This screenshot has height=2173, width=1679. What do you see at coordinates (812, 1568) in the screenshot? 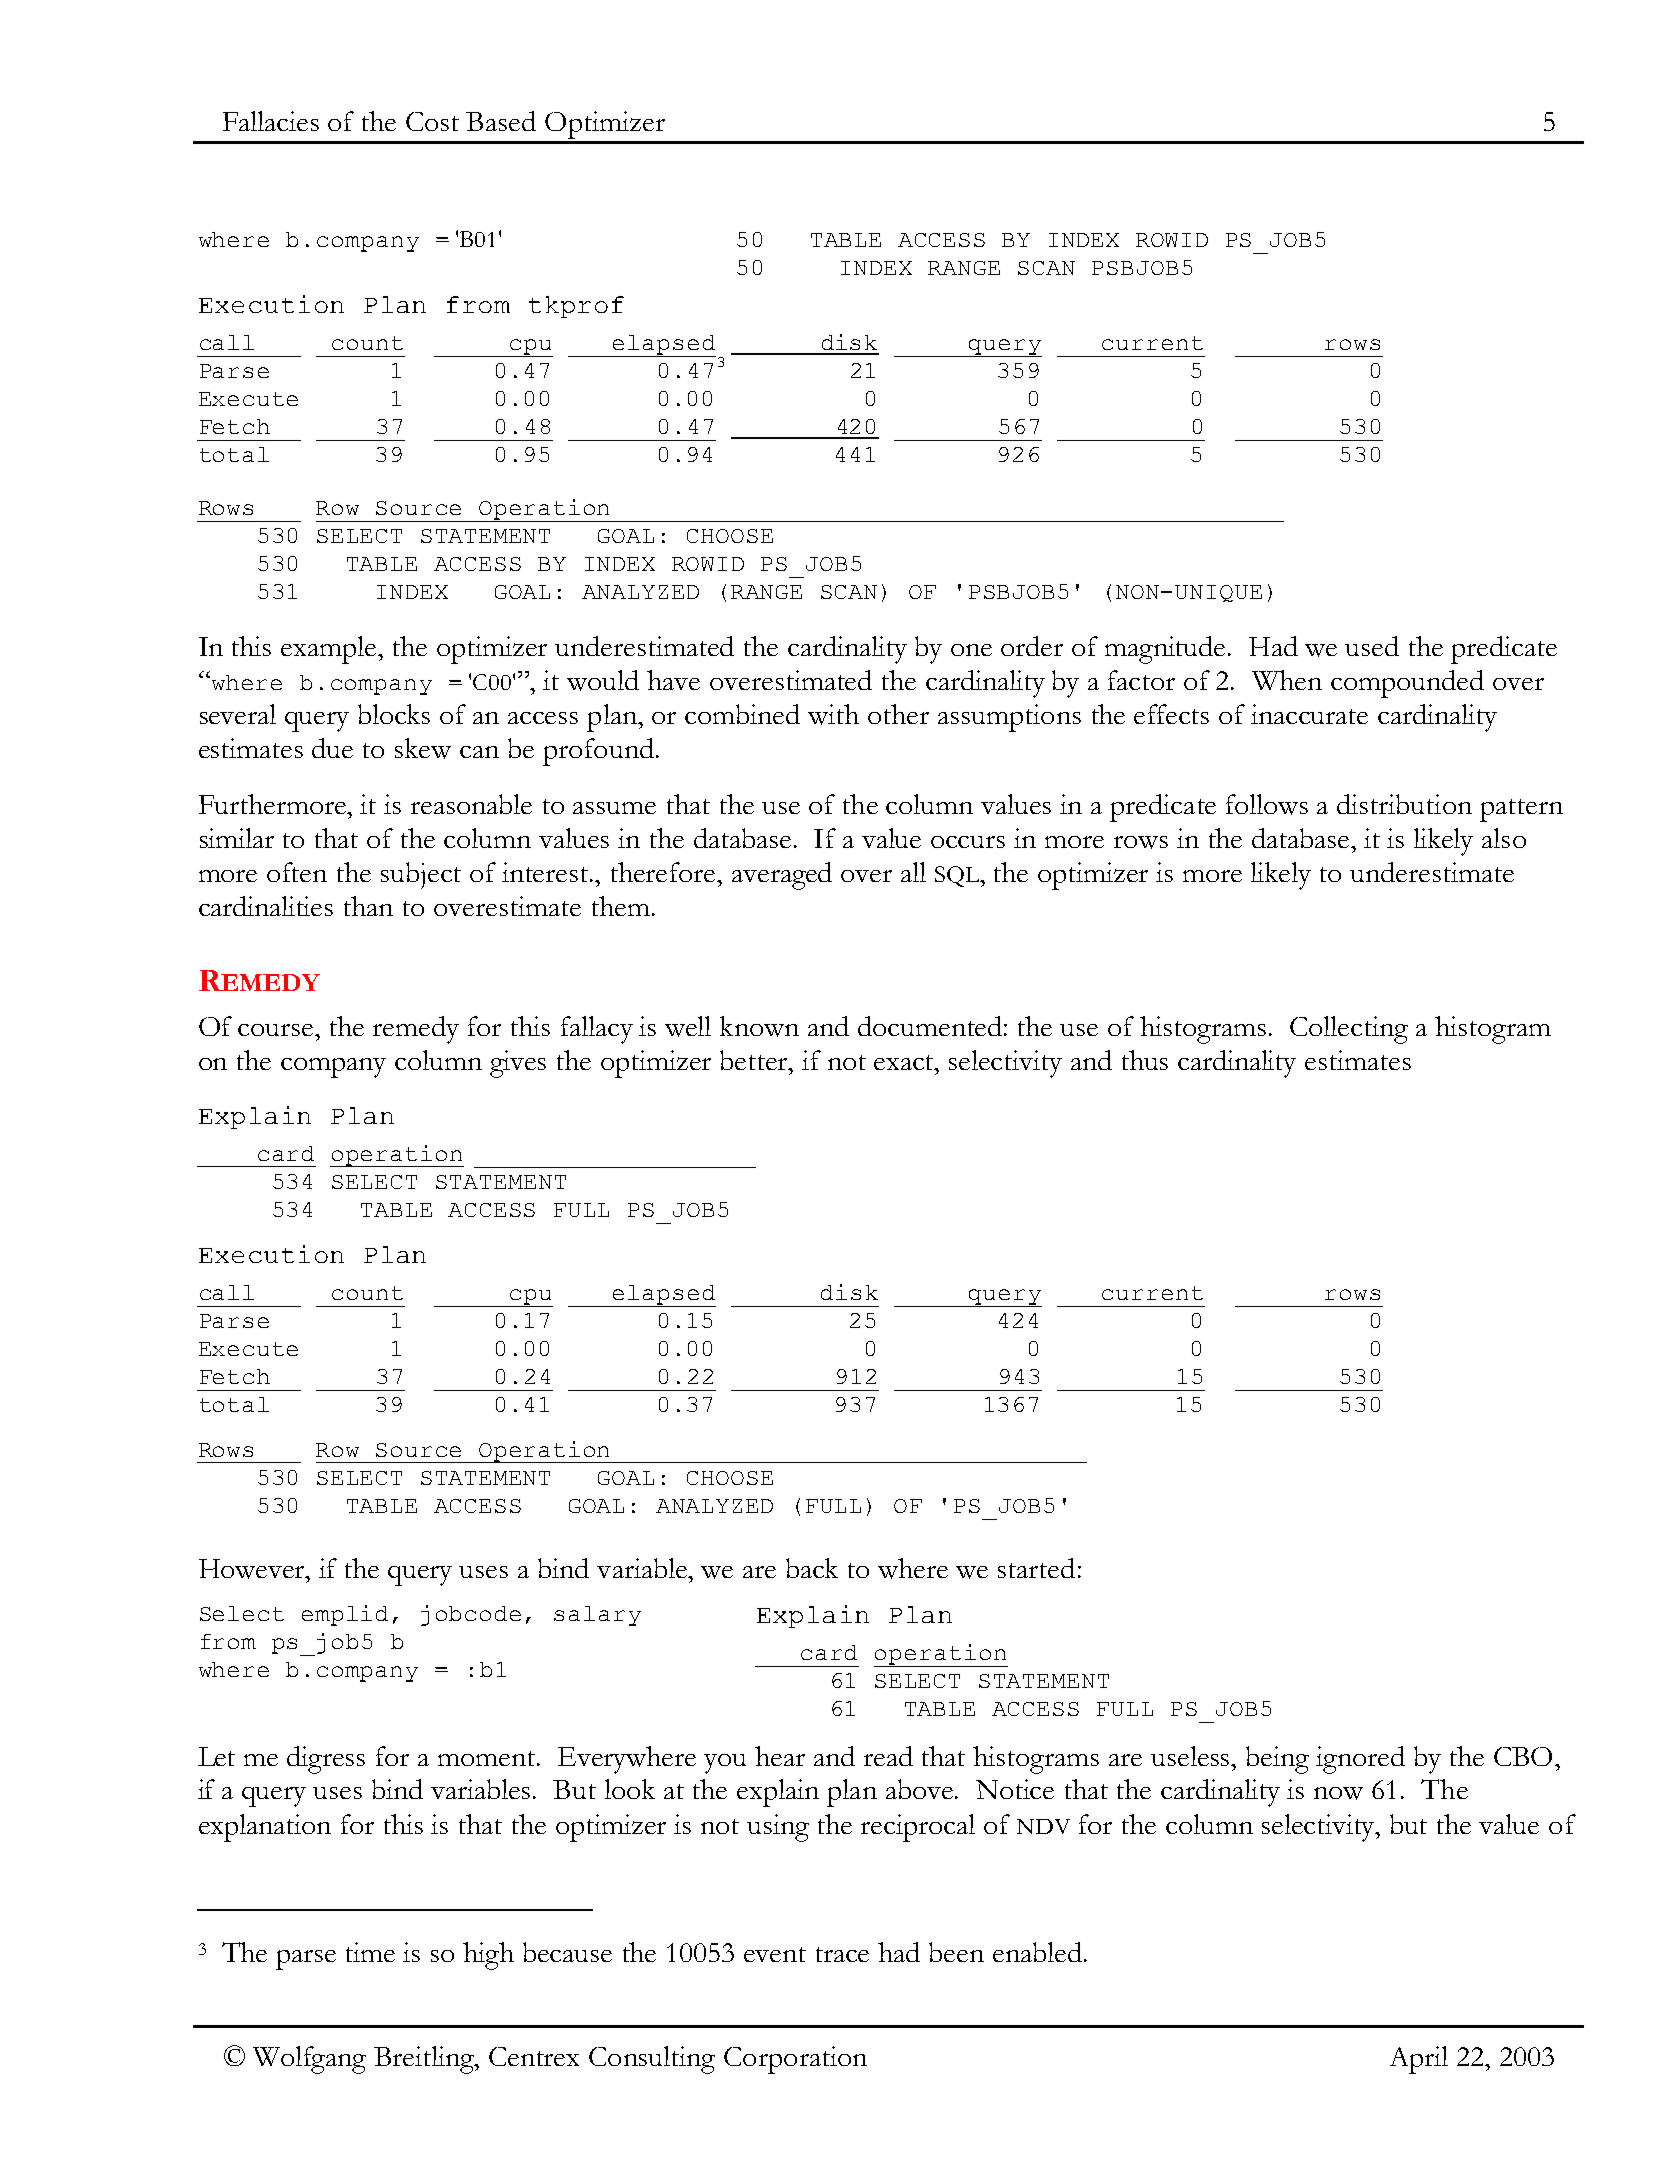
I see `back` at bounding box center [812, 1568].
